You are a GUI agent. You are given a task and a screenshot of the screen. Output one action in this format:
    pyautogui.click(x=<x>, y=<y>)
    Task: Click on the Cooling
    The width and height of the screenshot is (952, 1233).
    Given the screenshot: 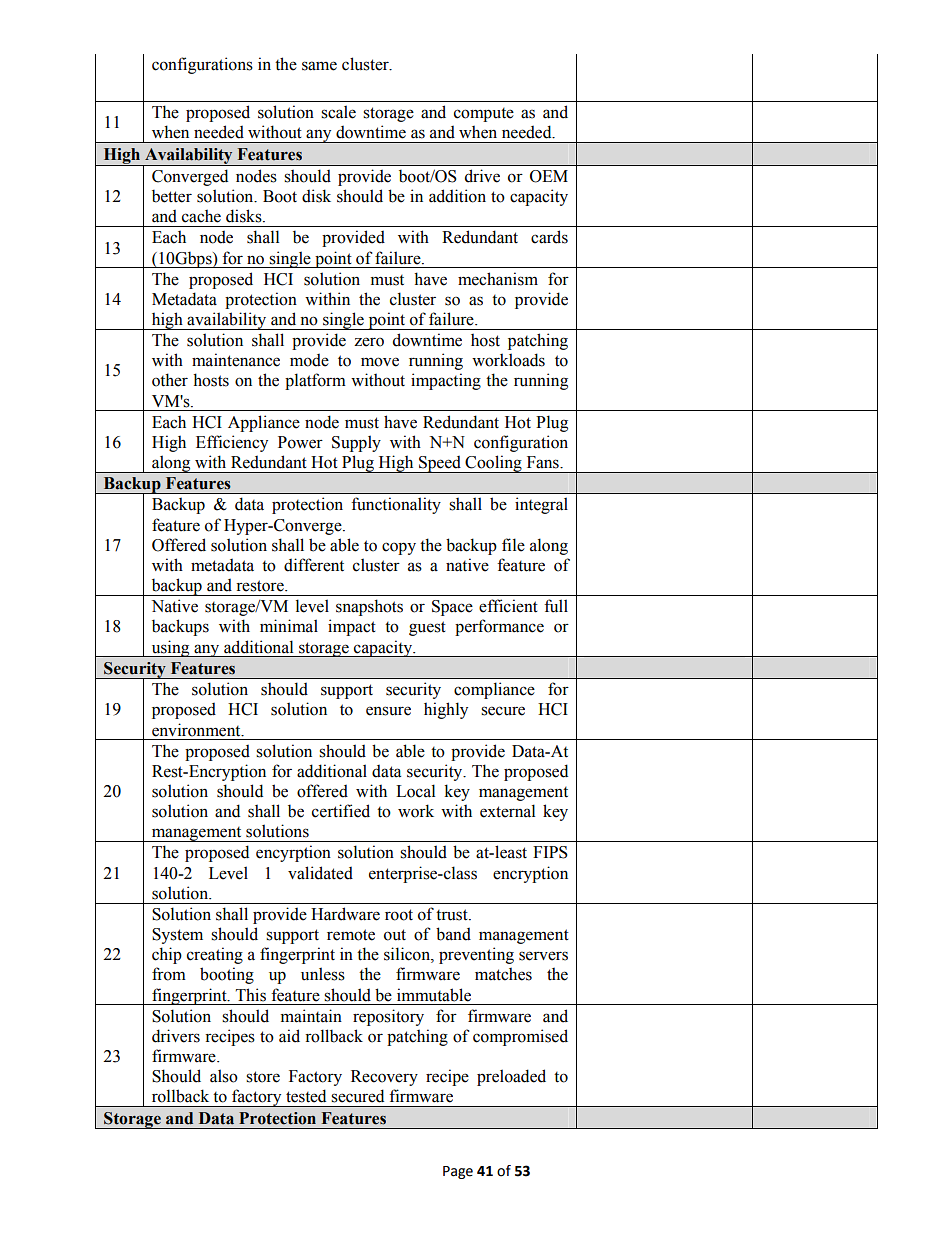 What is the action you would take?
    pyautogui.click(x=493, y=464)
